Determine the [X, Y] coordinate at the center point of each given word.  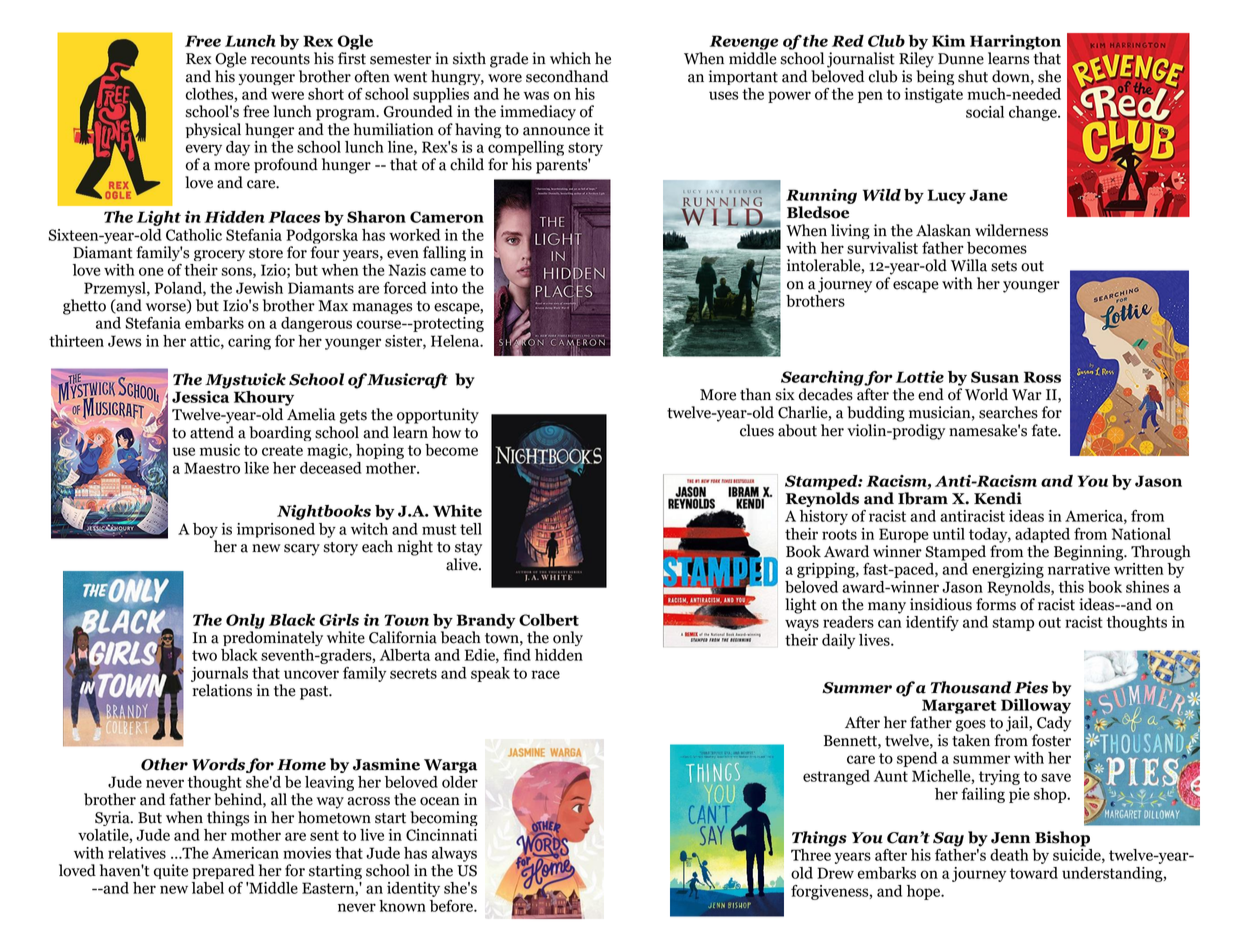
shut [973, 76]
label [208, 888]
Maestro [212, 468]
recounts [280, 59]
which [570, 58]
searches [1008, 412]
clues [757, 430]
